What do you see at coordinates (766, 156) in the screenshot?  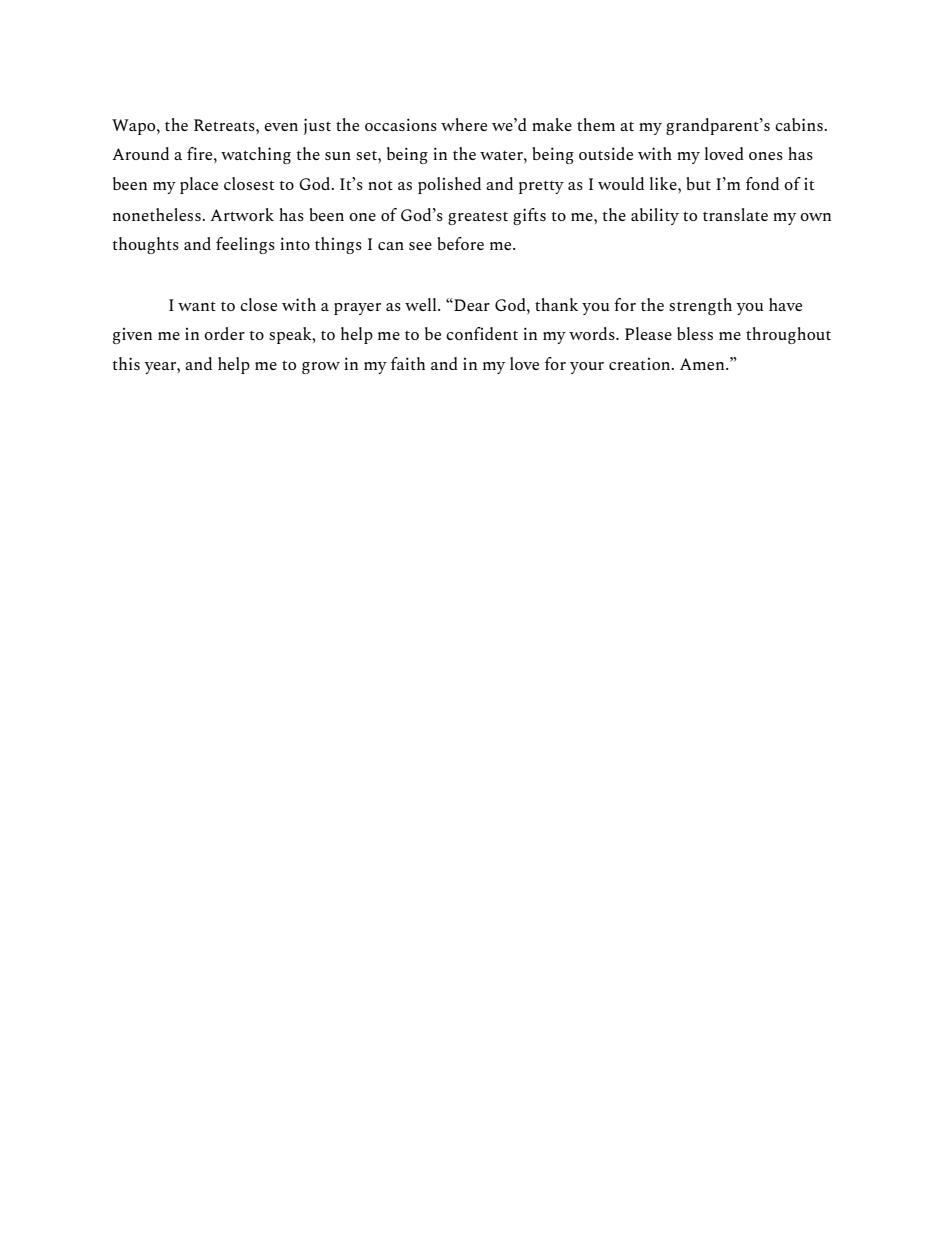 I see `ones` at bounding box center [766, 156].
